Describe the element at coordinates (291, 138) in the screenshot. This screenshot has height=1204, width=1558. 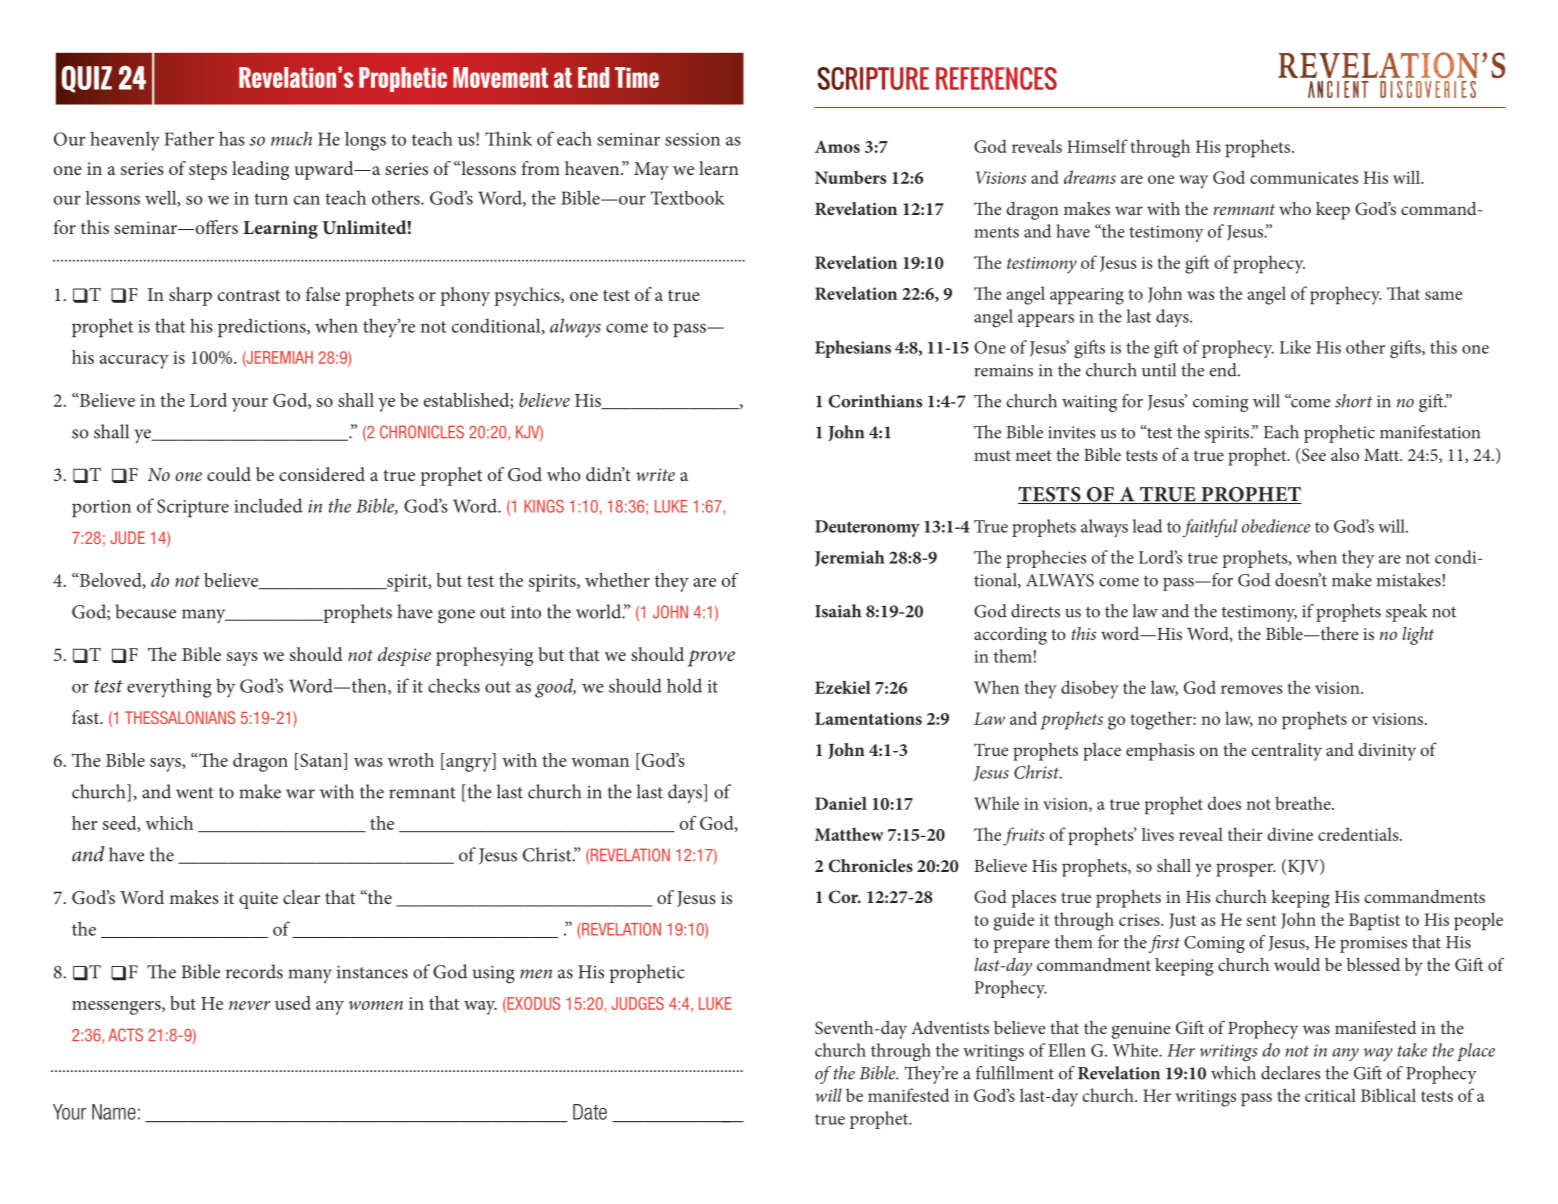
I see `much` at that location.
